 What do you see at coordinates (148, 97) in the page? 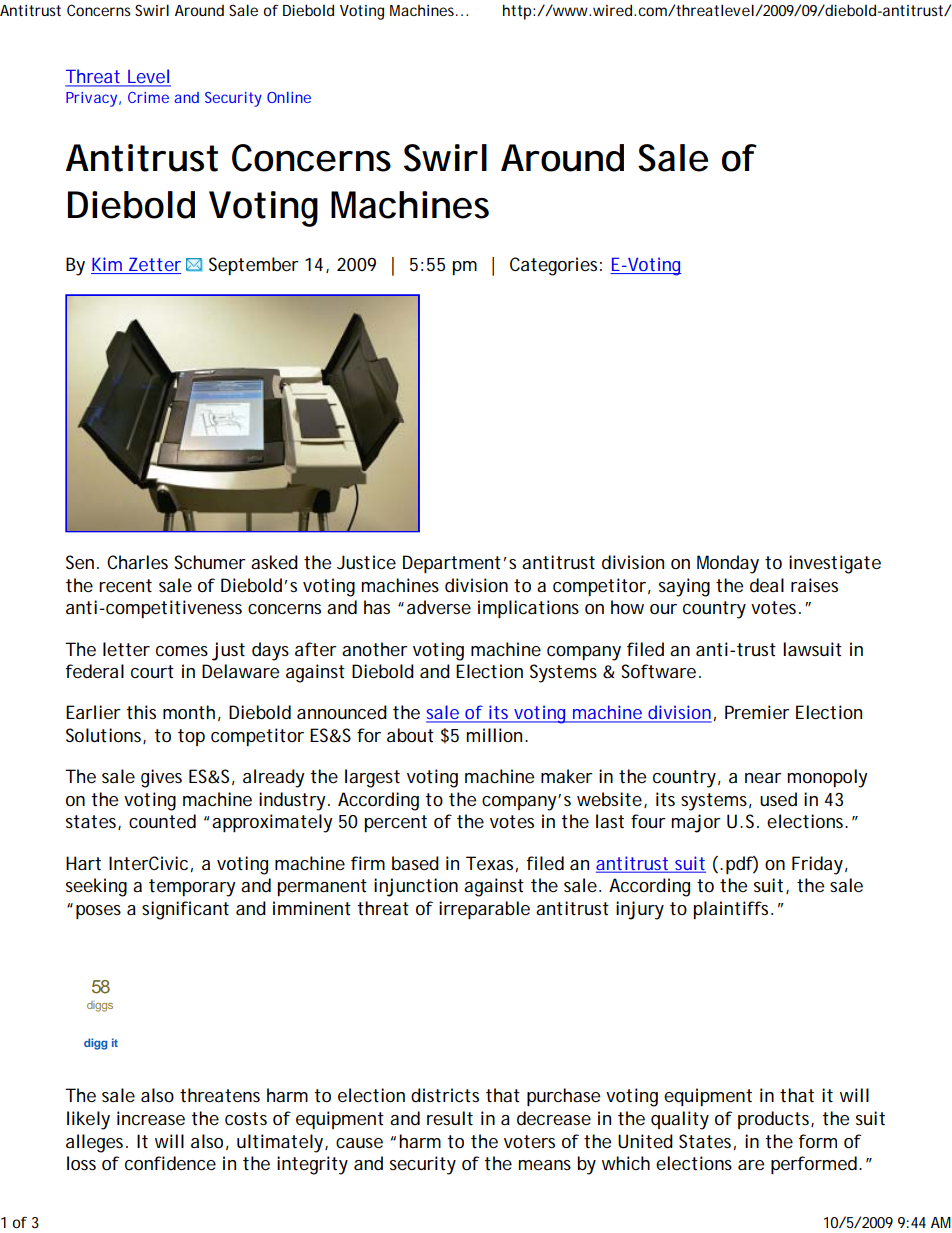
I see `Crime` at bounding box center [148, 97].
